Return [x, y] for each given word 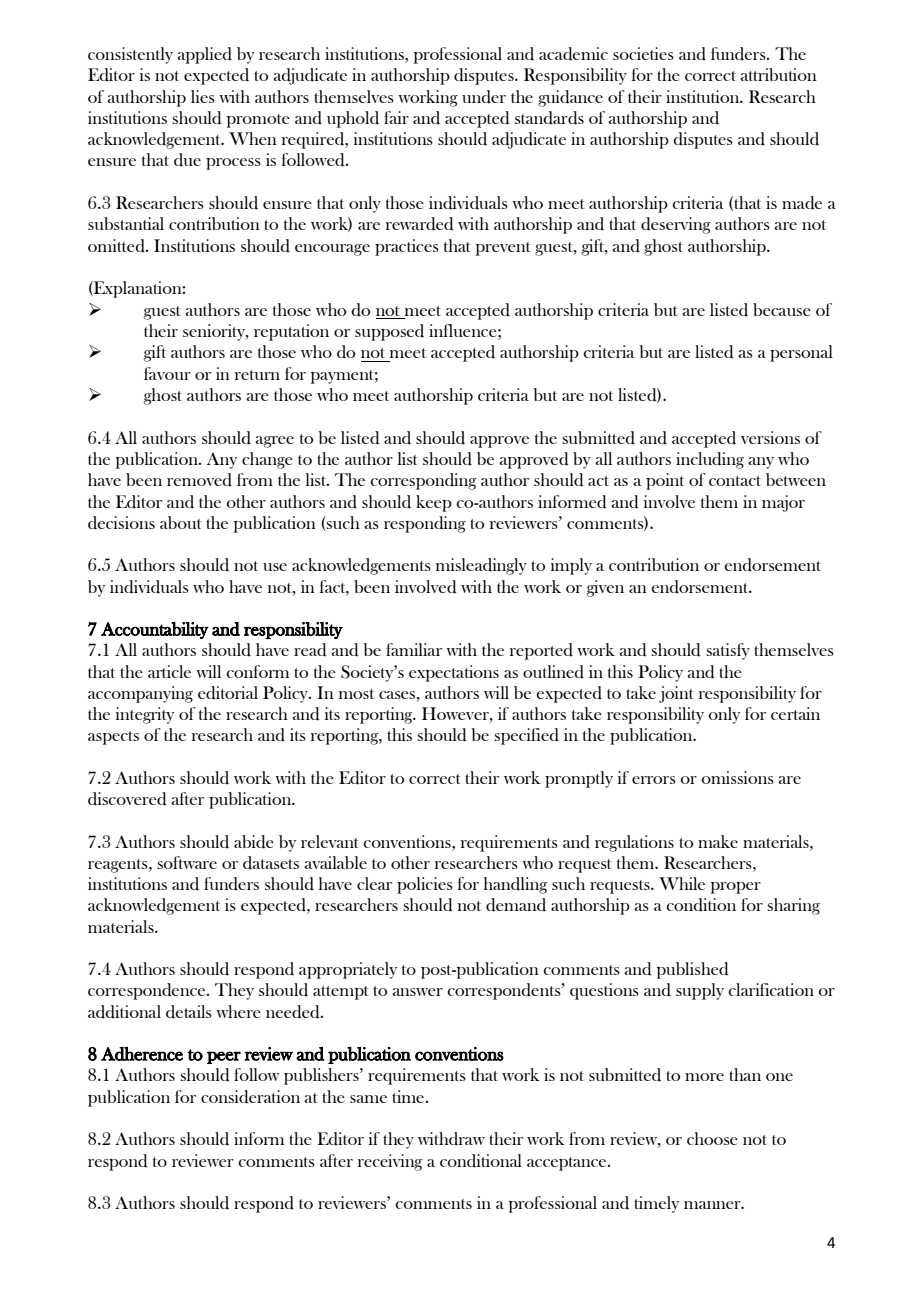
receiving [390, 1162]
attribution [778, 74]
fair [396, 117]
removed [199, 480]
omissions [737, 777]
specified [526, 736]
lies [203, 96]
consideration [250, 1097]
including [710, 460]
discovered [127, 799]
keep [434, 503]
